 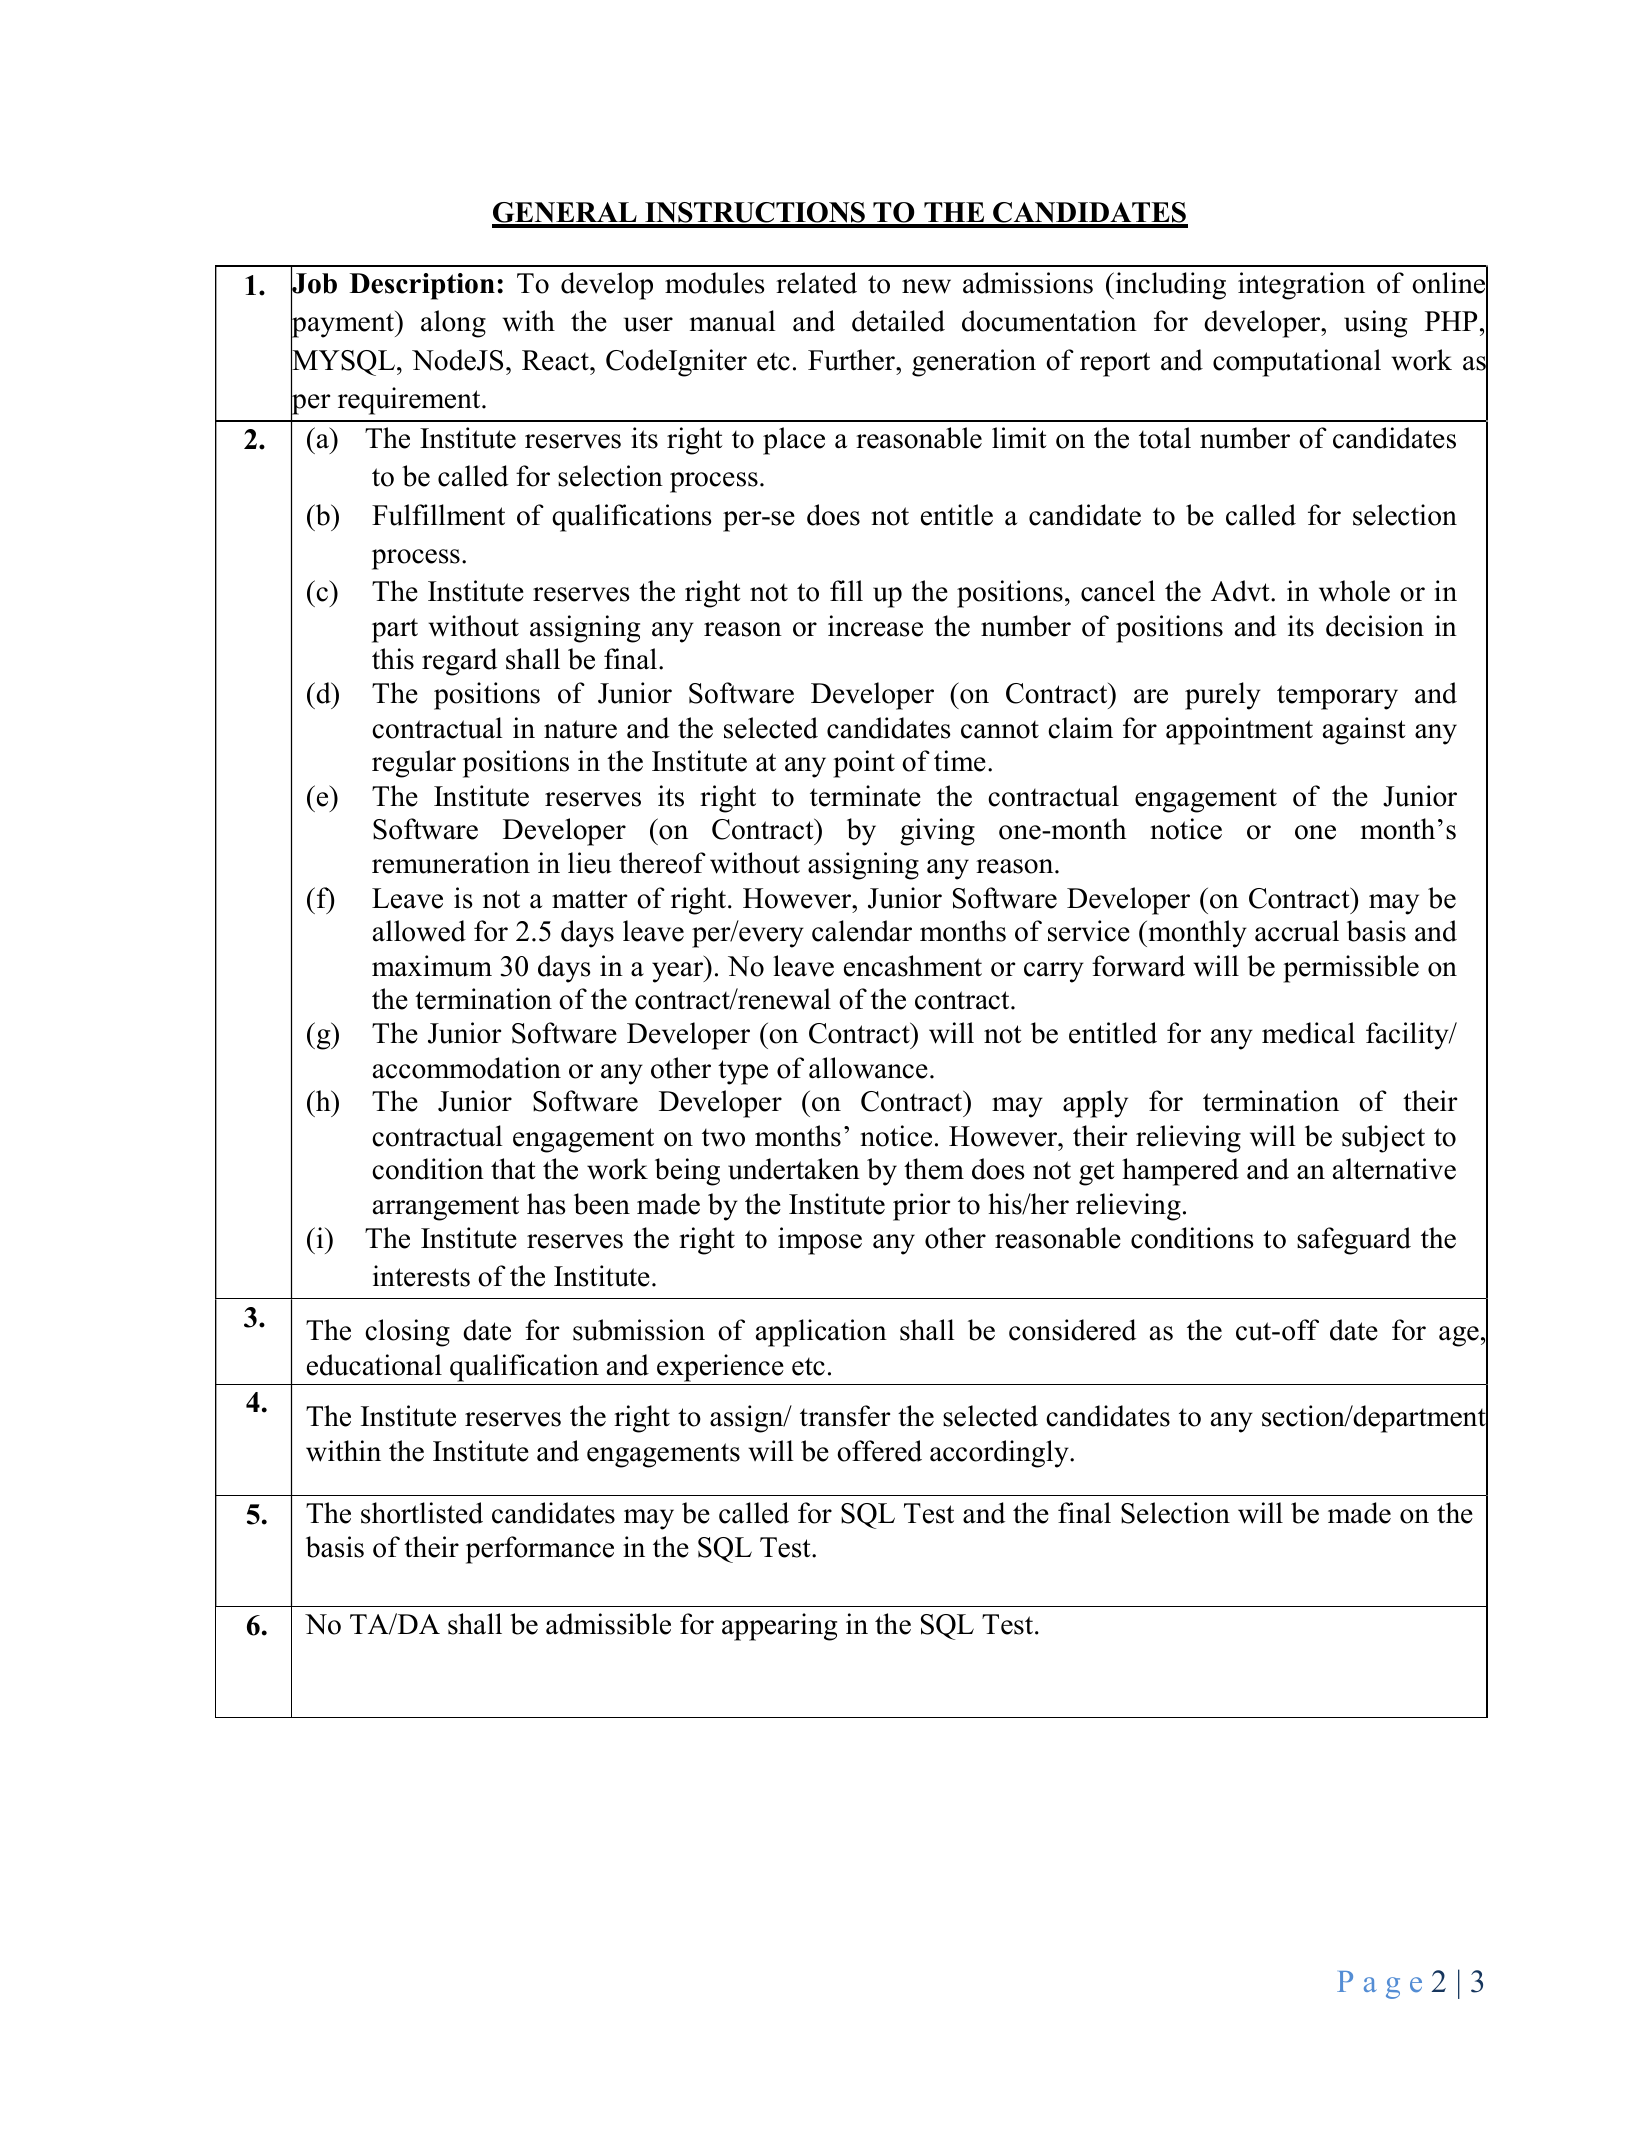 I want to click on time, so click(x=960, y=761).
